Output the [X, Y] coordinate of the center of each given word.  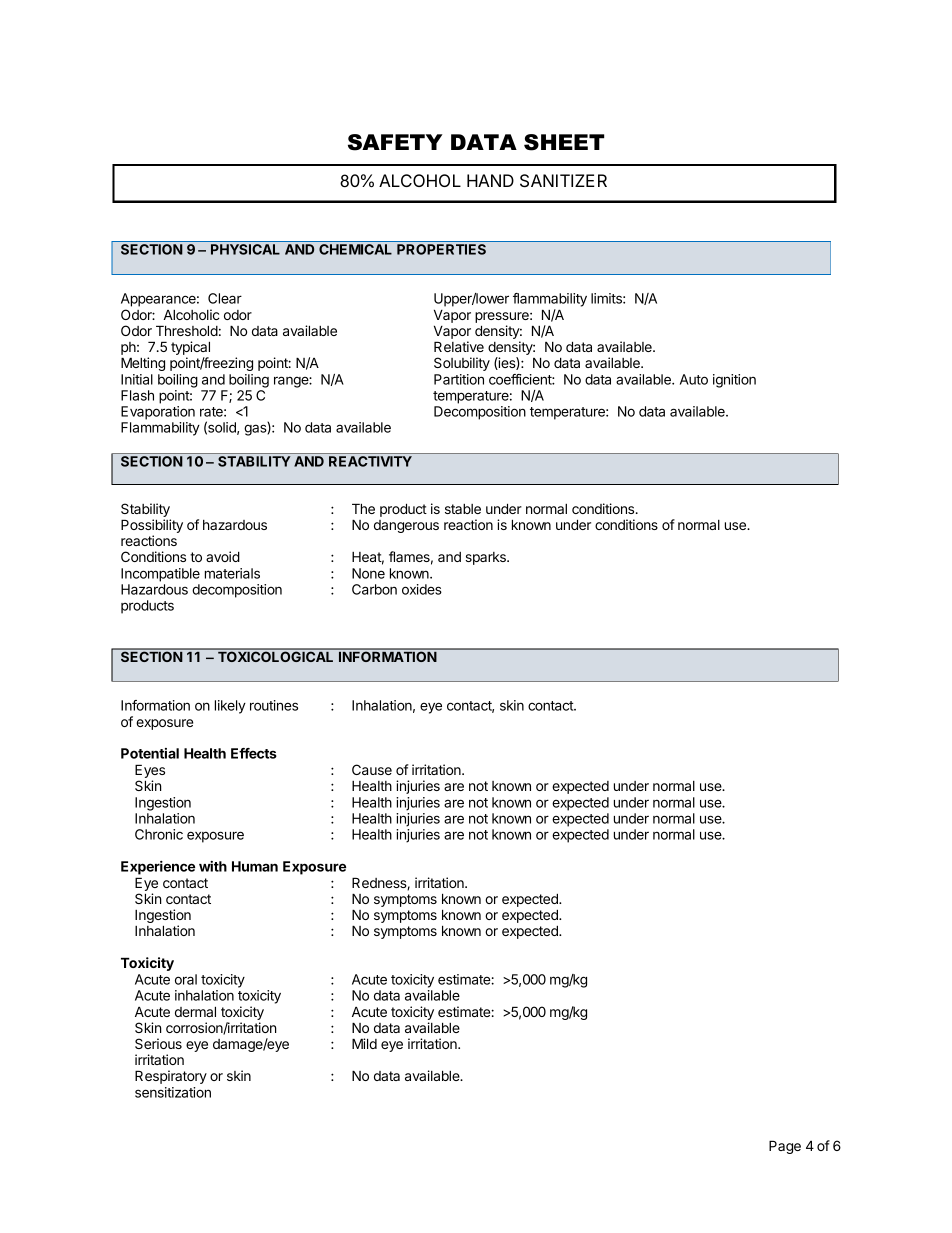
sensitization [173, 1092]
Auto [694, 379]
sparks [486, 558]
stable [463, 509]
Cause [372, 769]
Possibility [152, 527]
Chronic [159, 834]
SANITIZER [563, 181]
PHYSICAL [245, 249]
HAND [490, 180]
